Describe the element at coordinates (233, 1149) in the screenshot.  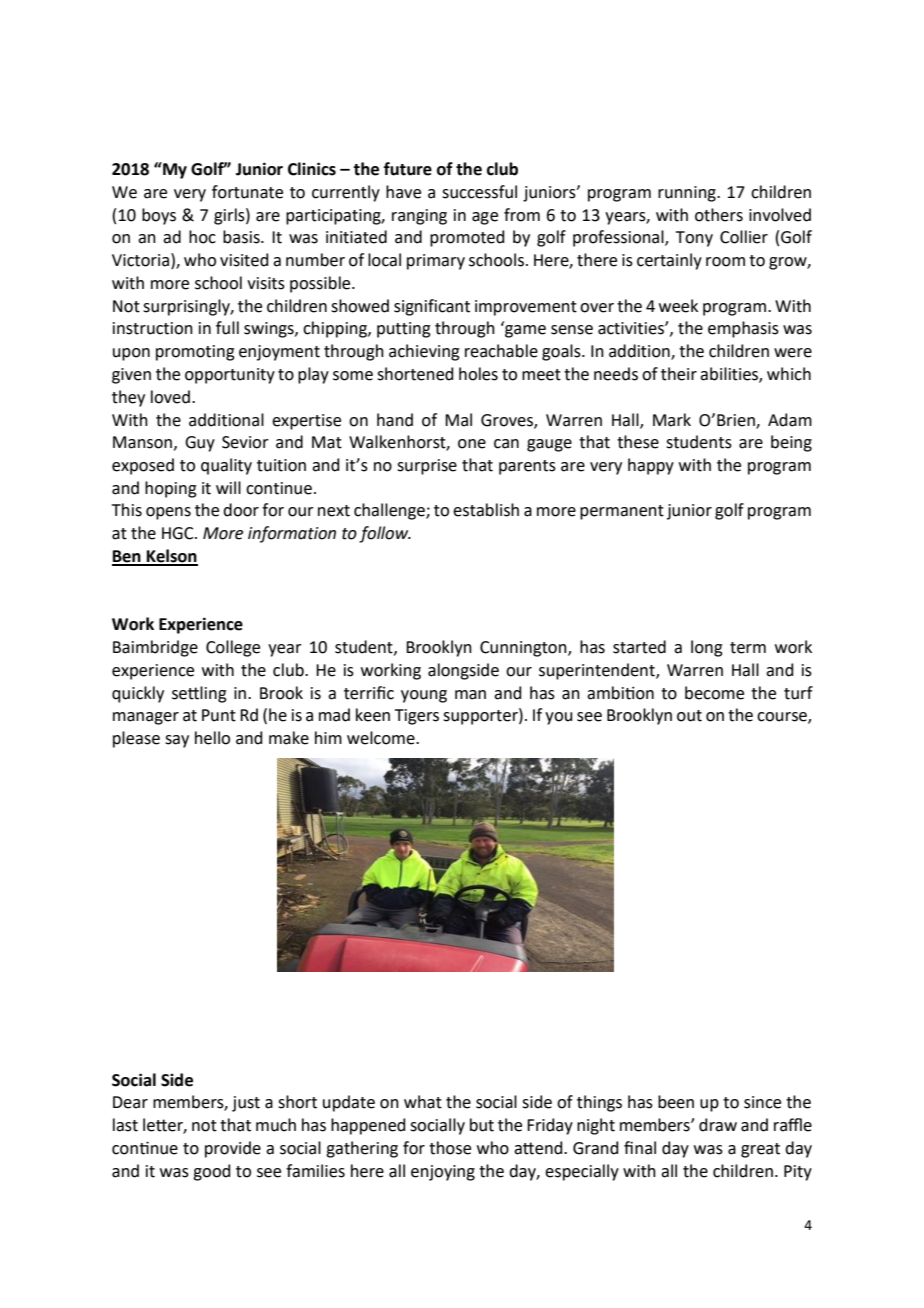
I see `provide` at that location.
